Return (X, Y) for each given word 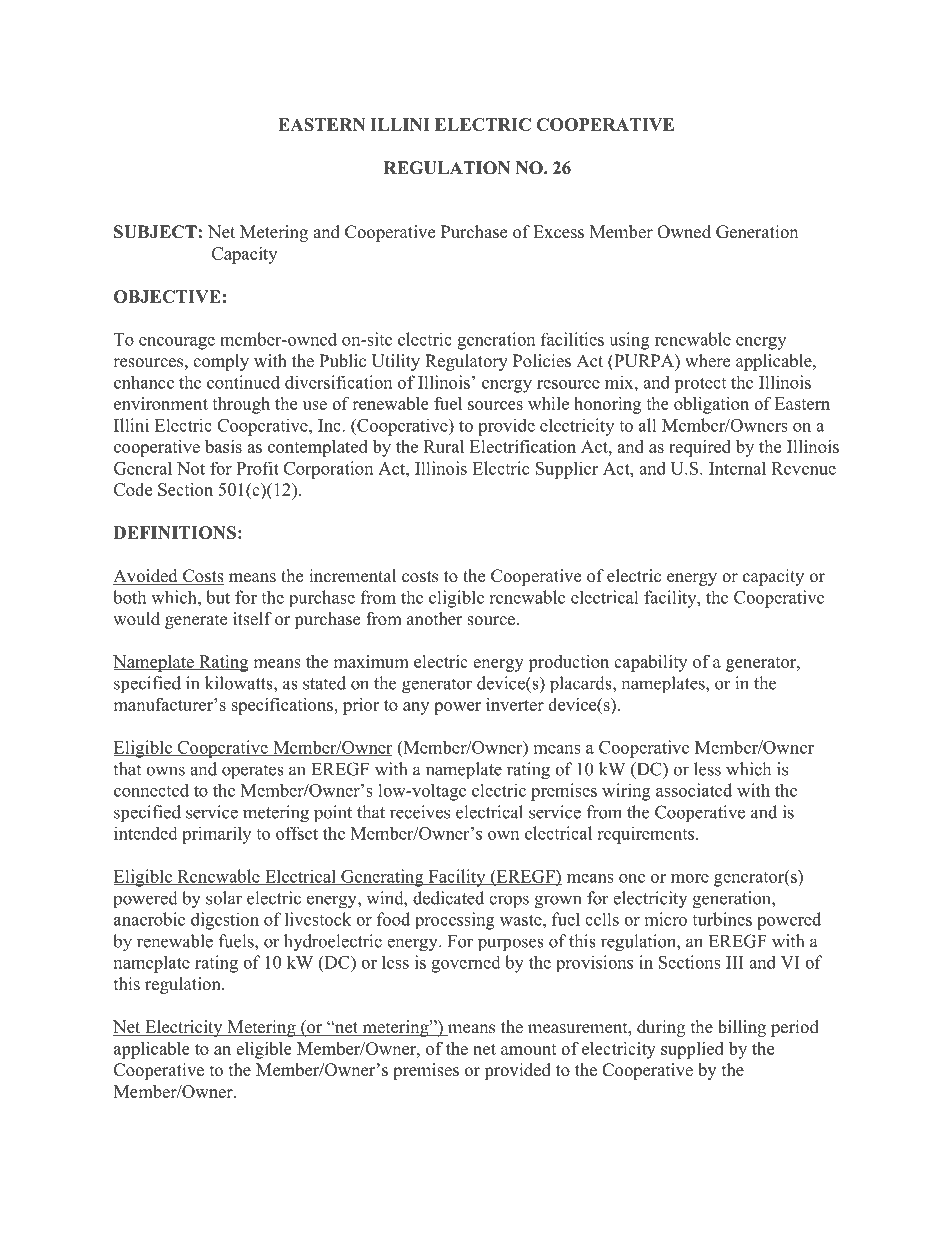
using (629, 341)
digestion (225, 921)
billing (742, 1028)
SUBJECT (155, 232)
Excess (558, 232)
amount (529, 1049)
